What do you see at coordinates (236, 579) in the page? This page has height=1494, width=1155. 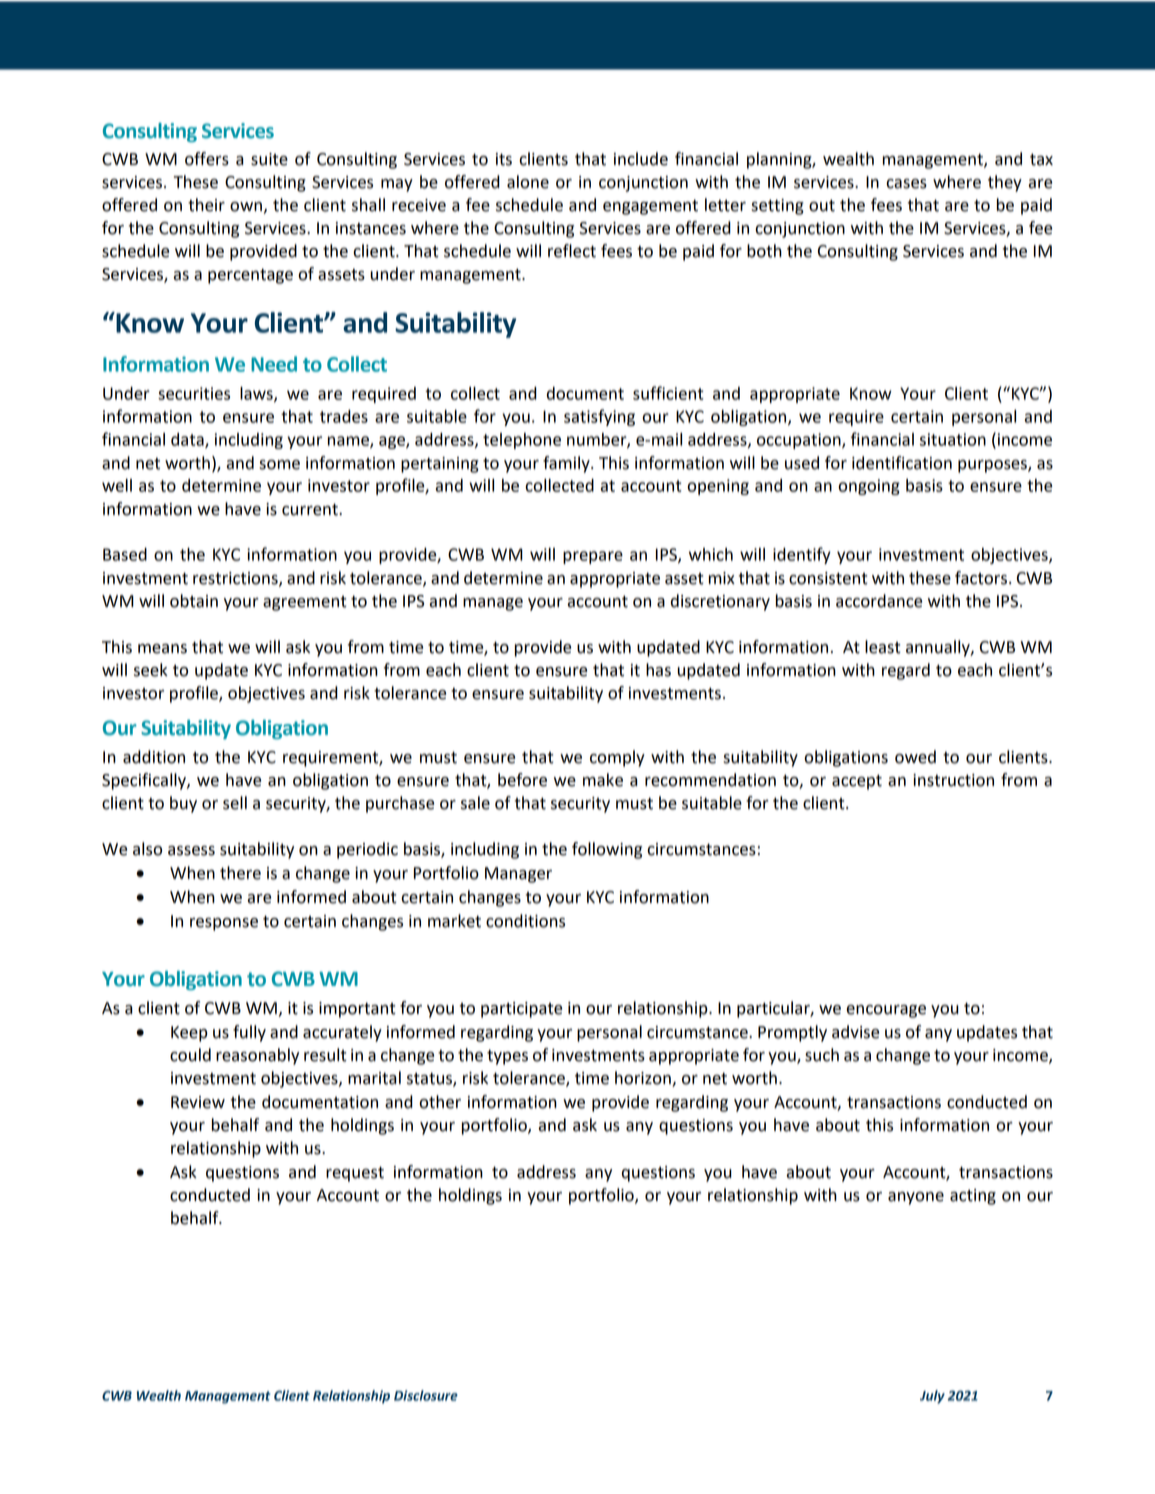 I see `restrictions` at bounding box center [236, 579].
